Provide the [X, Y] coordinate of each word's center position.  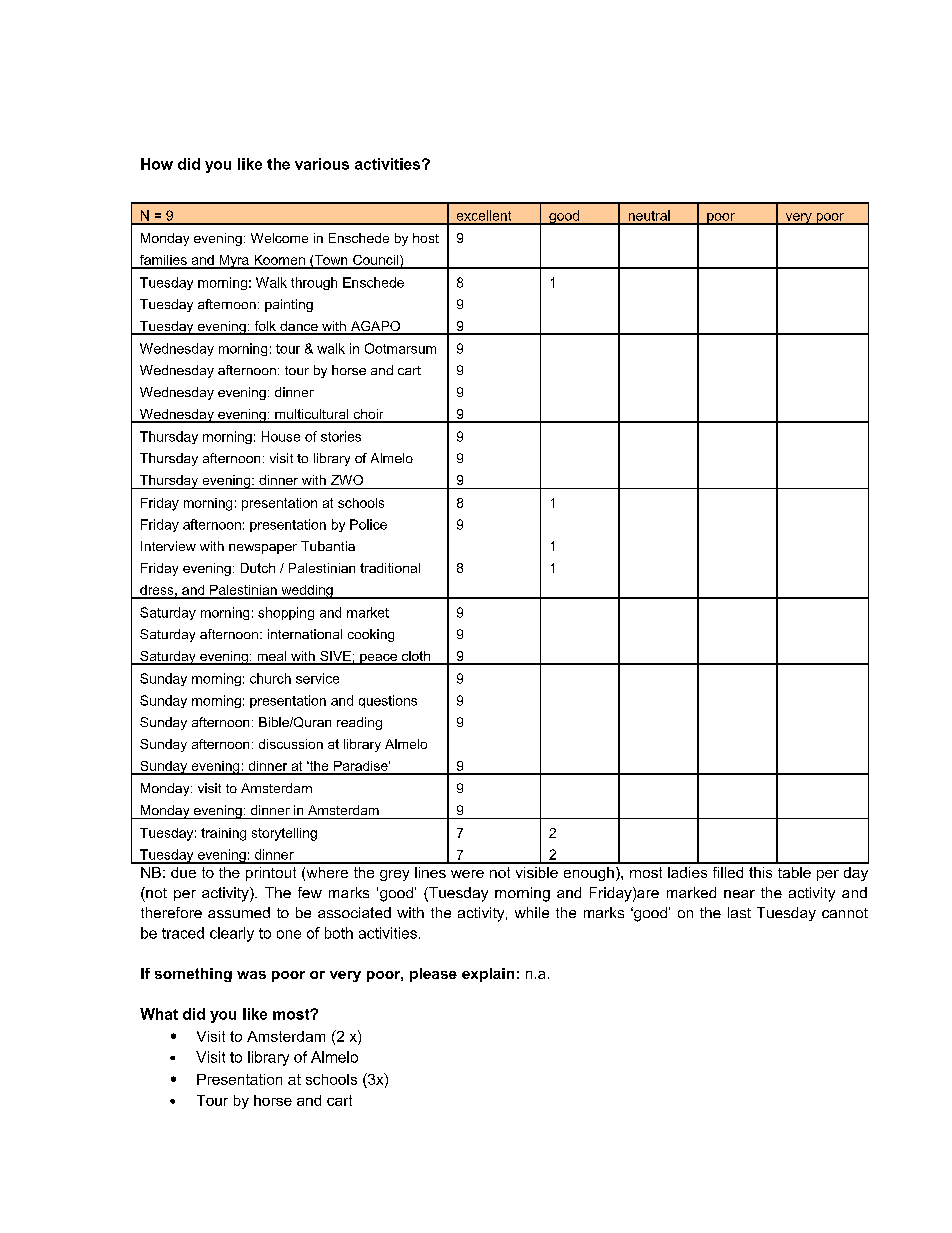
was [251, 975]
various [322, 164]
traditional [390, 568]
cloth [416, 657]
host [426, 238]
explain [488, 975]
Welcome [279, 238]
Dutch [258, 568]
